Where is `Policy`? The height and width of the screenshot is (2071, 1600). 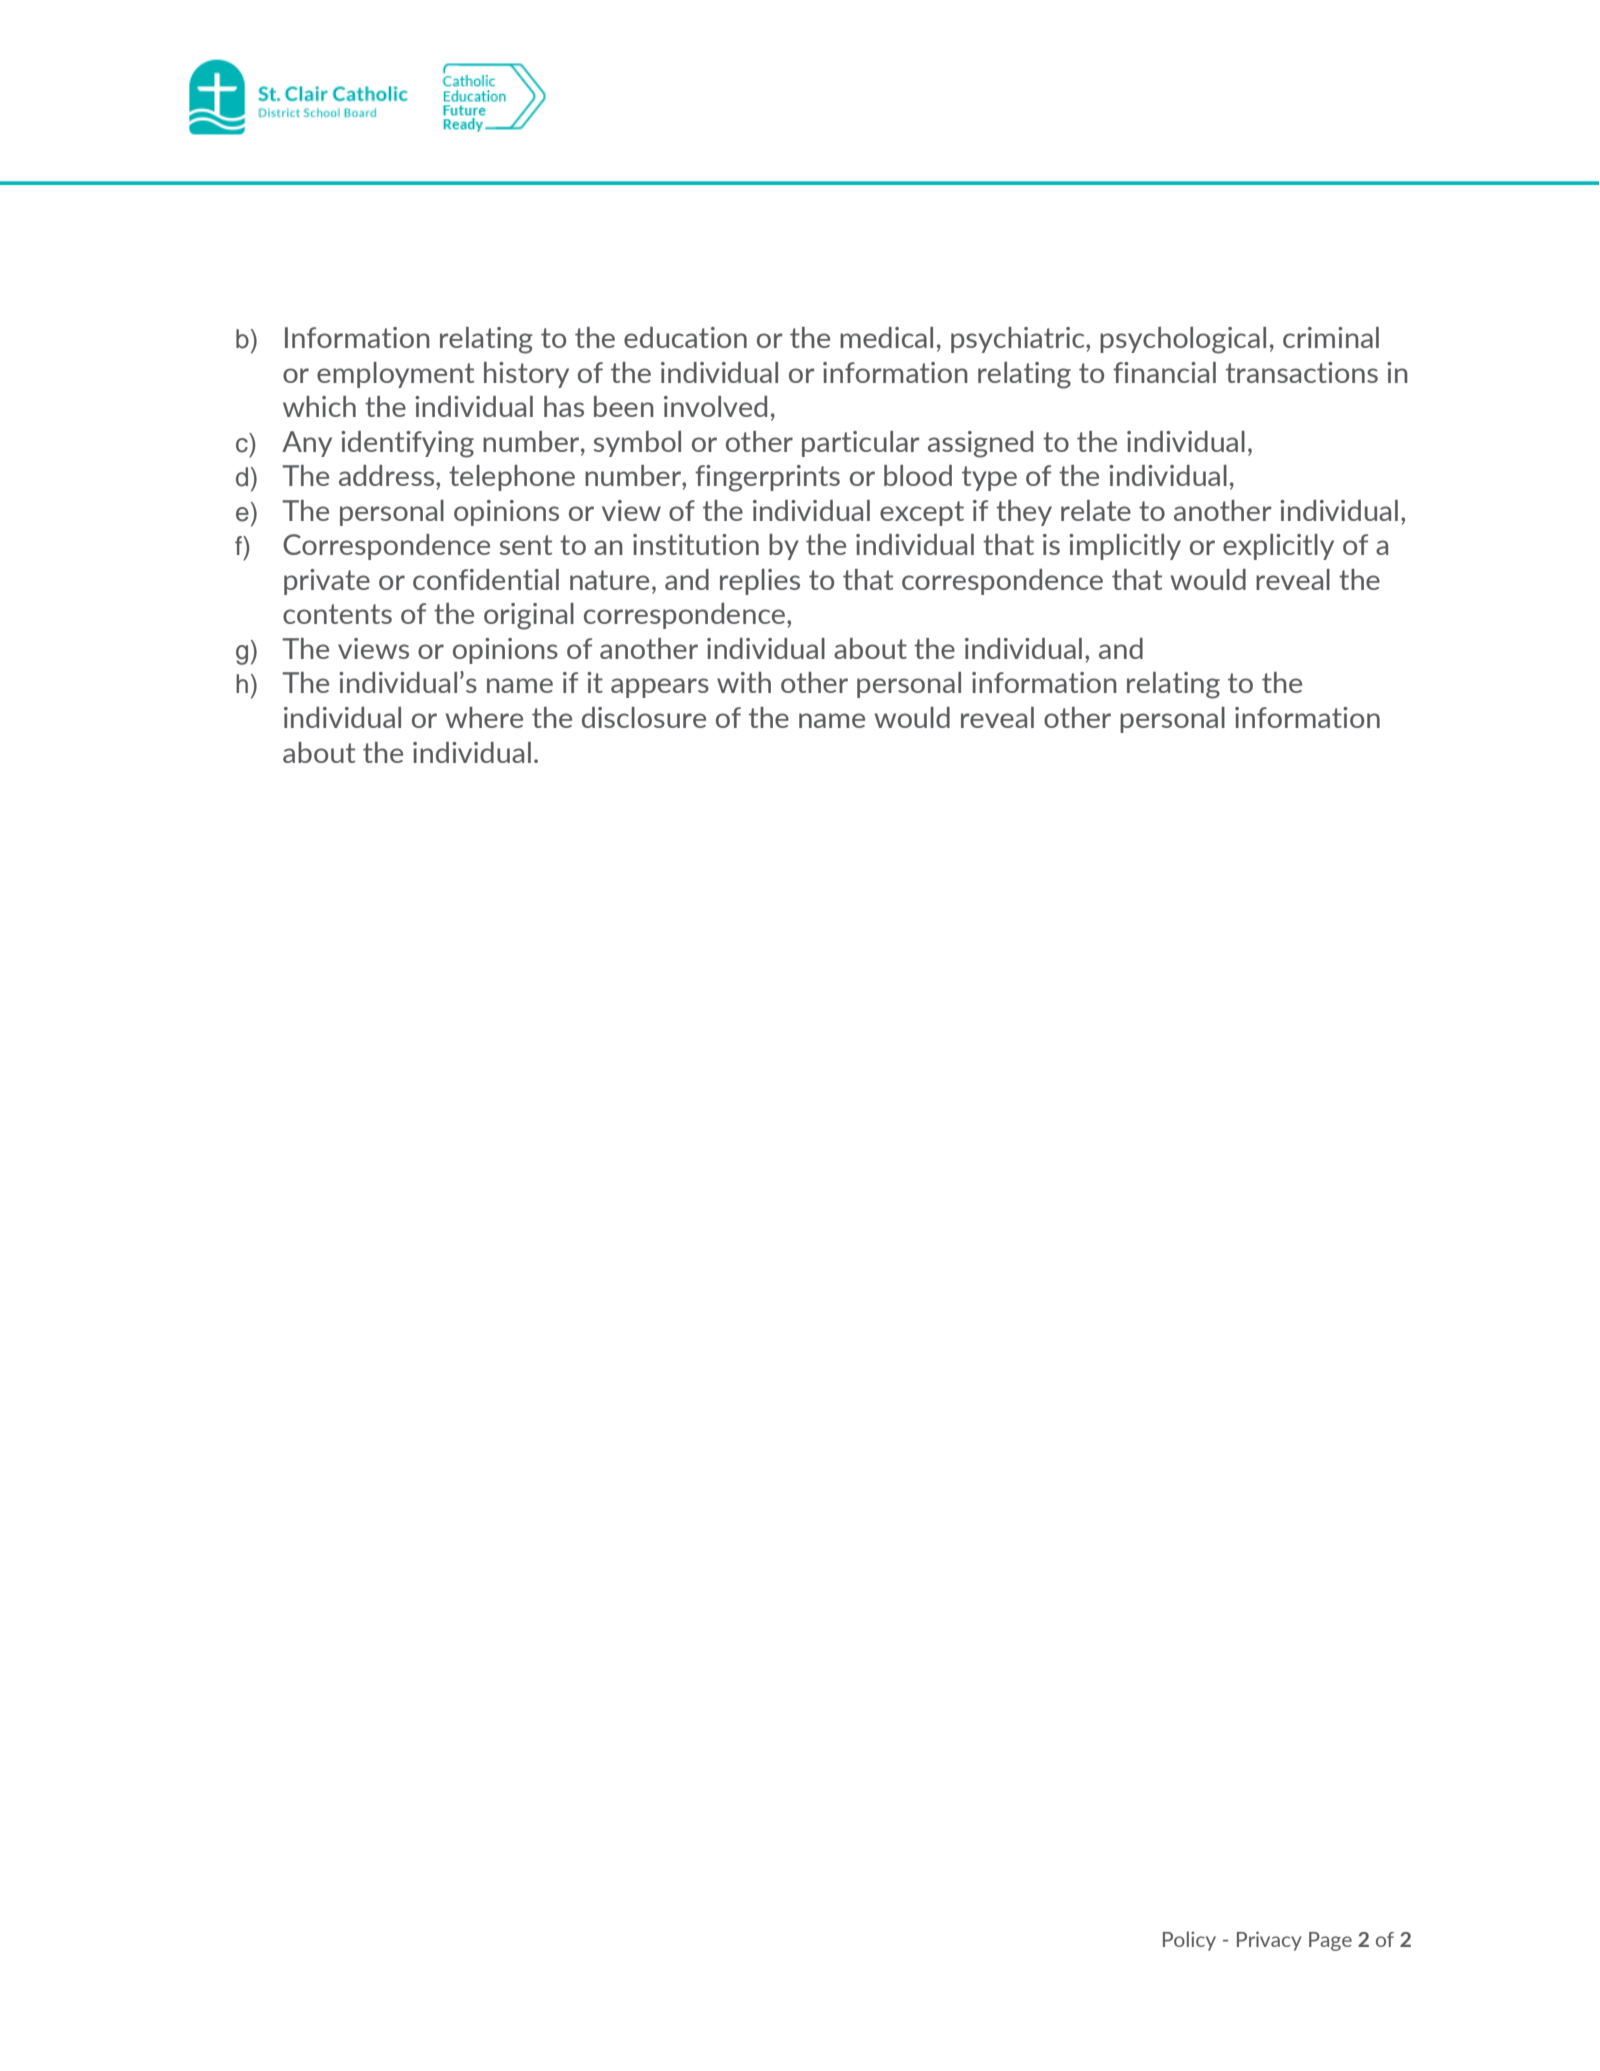 Policy is located at coordinates (1189, 1941).
